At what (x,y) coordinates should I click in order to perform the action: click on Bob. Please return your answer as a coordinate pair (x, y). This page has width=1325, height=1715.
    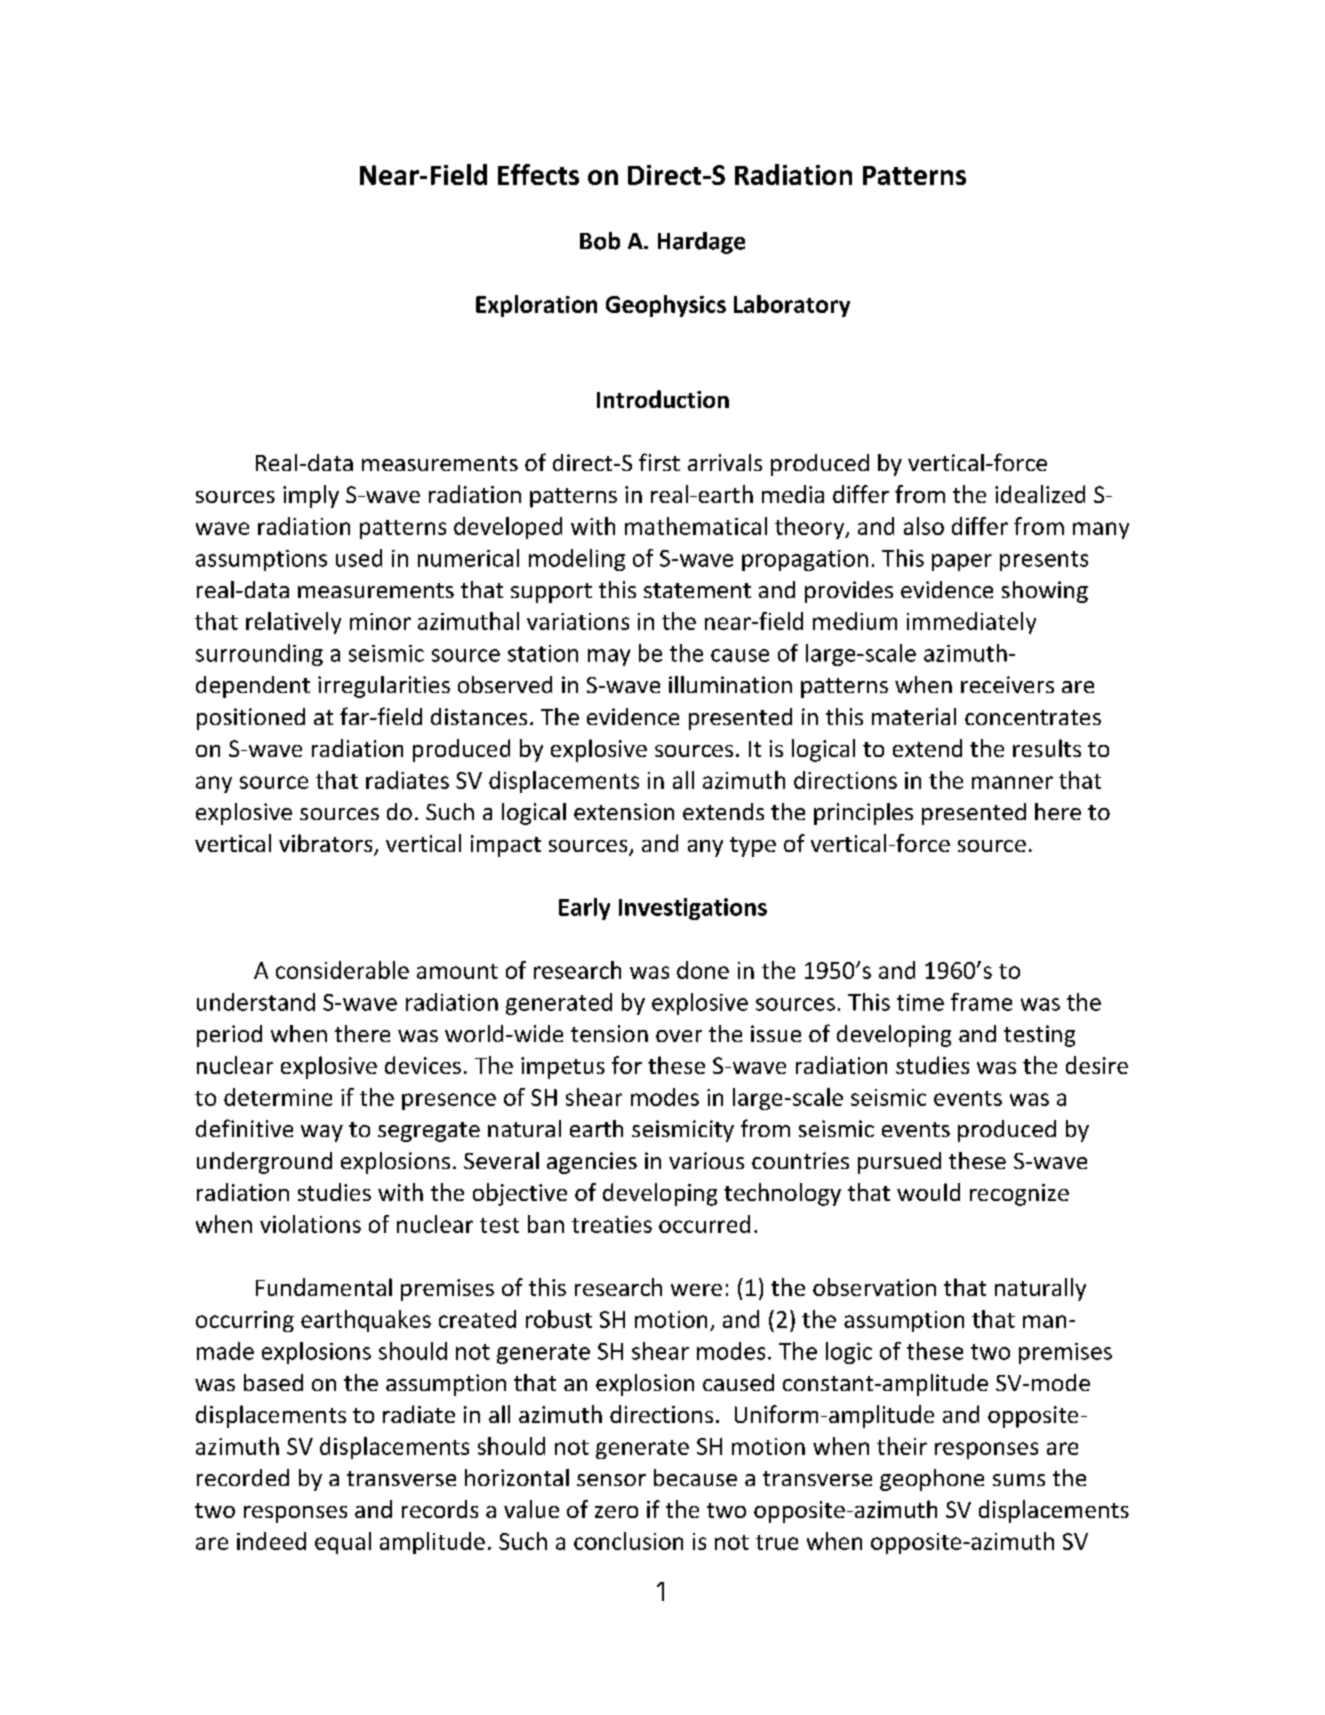
    Looking at the image, I should click on (600, 241).
